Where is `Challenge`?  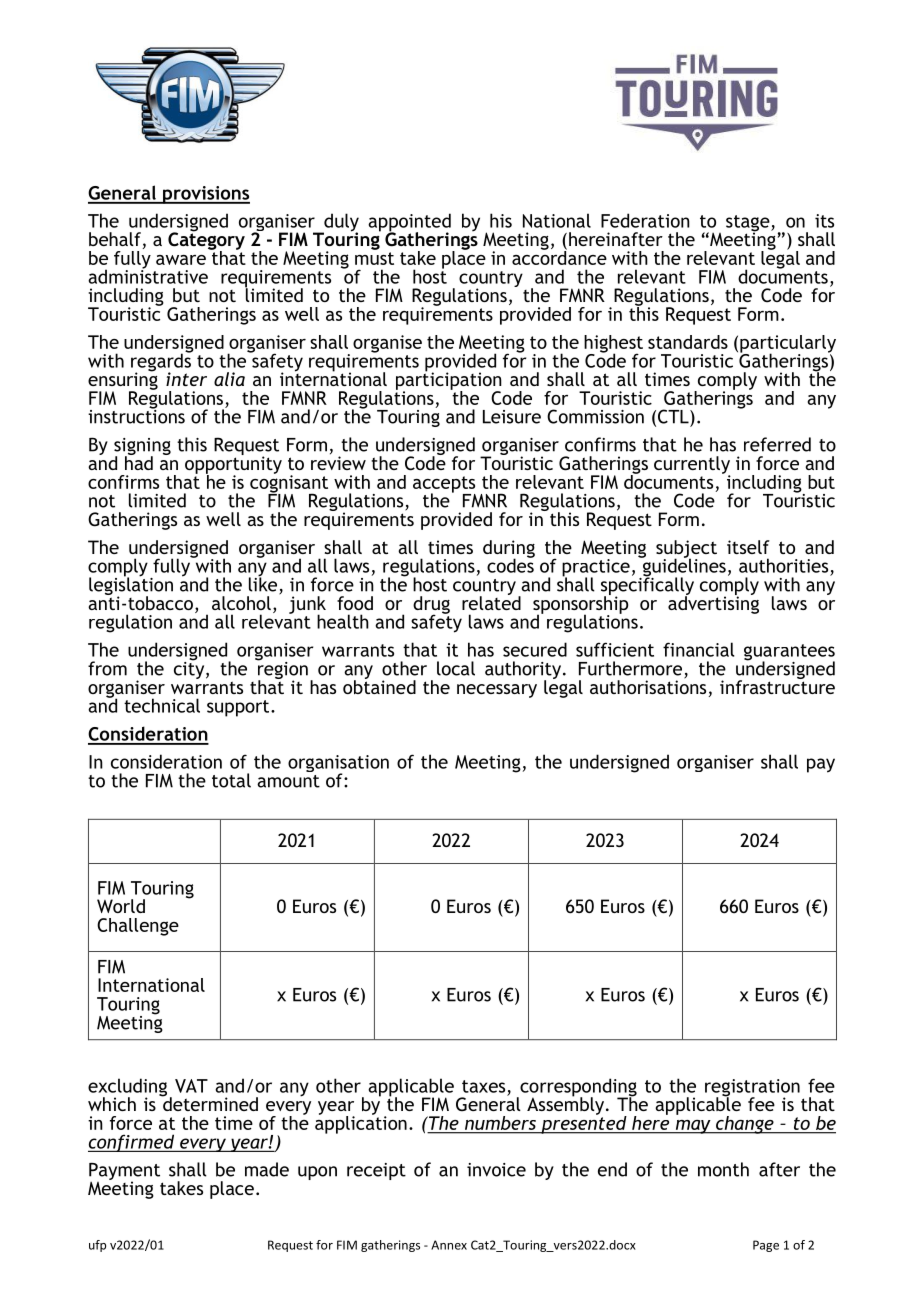 Challenge is located at coordinates (138, 927).
